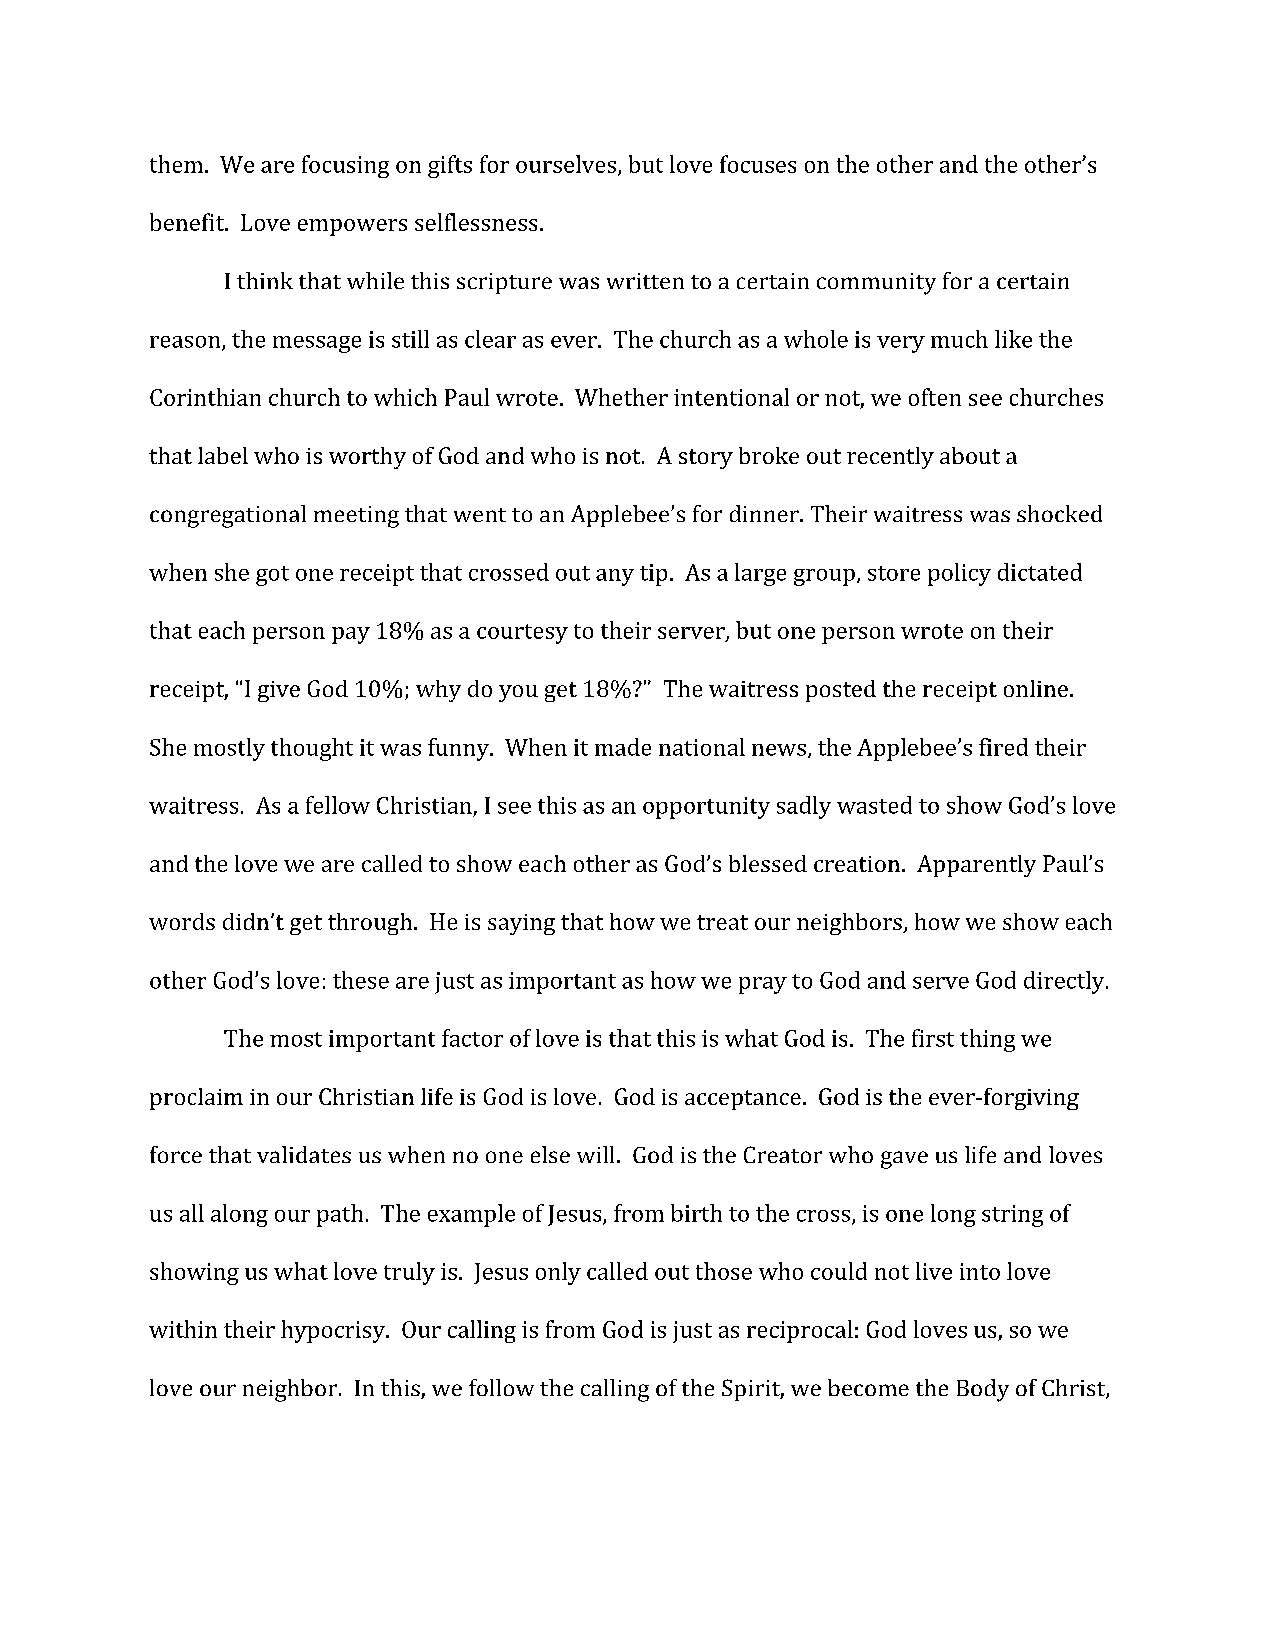  I want to click on follow, so click(501, 1387).
